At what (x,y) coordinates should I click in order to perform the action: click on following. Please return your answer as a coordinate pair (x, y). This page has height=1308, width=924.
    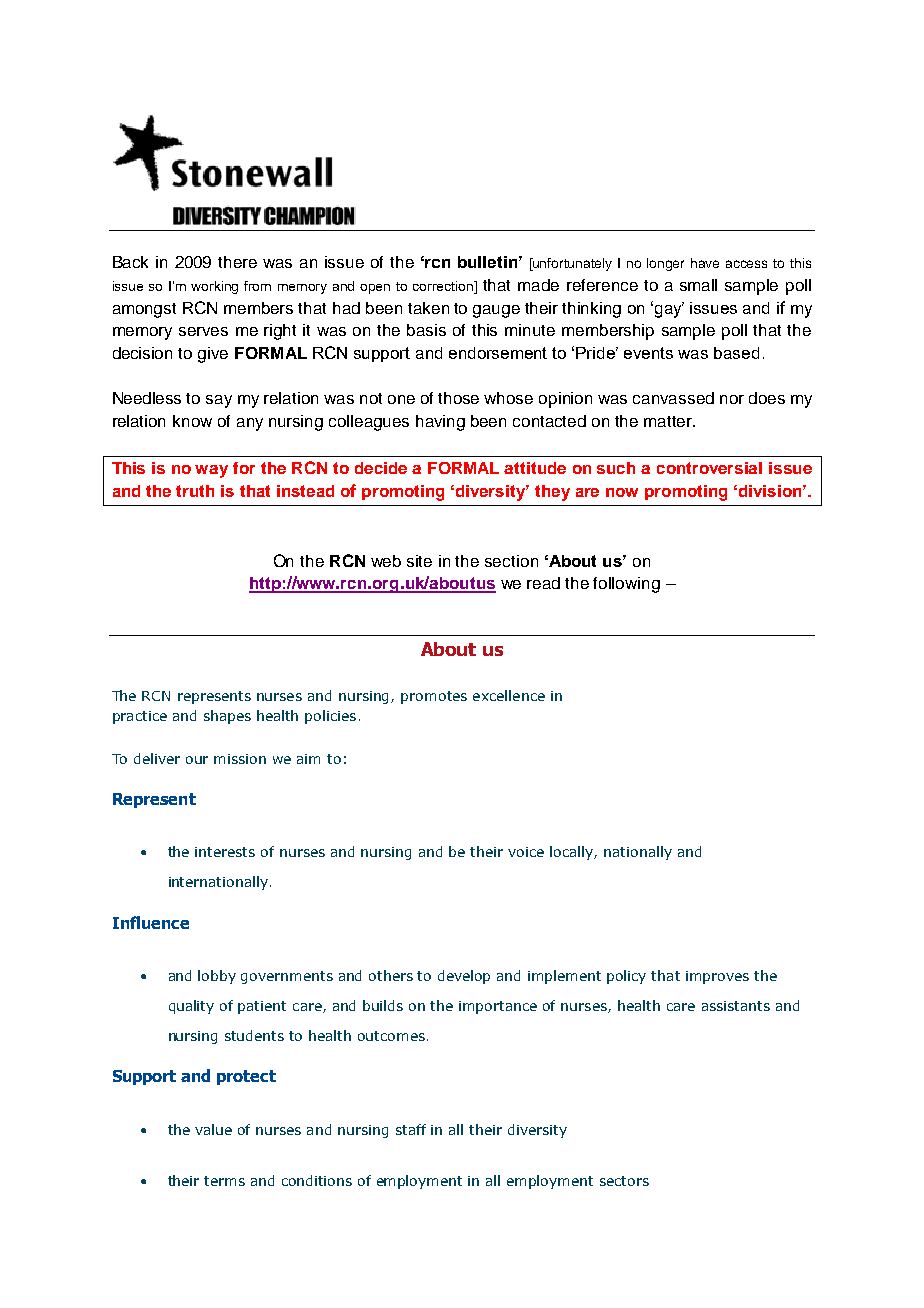
    Looking at the image, I should click on (626, 585).
